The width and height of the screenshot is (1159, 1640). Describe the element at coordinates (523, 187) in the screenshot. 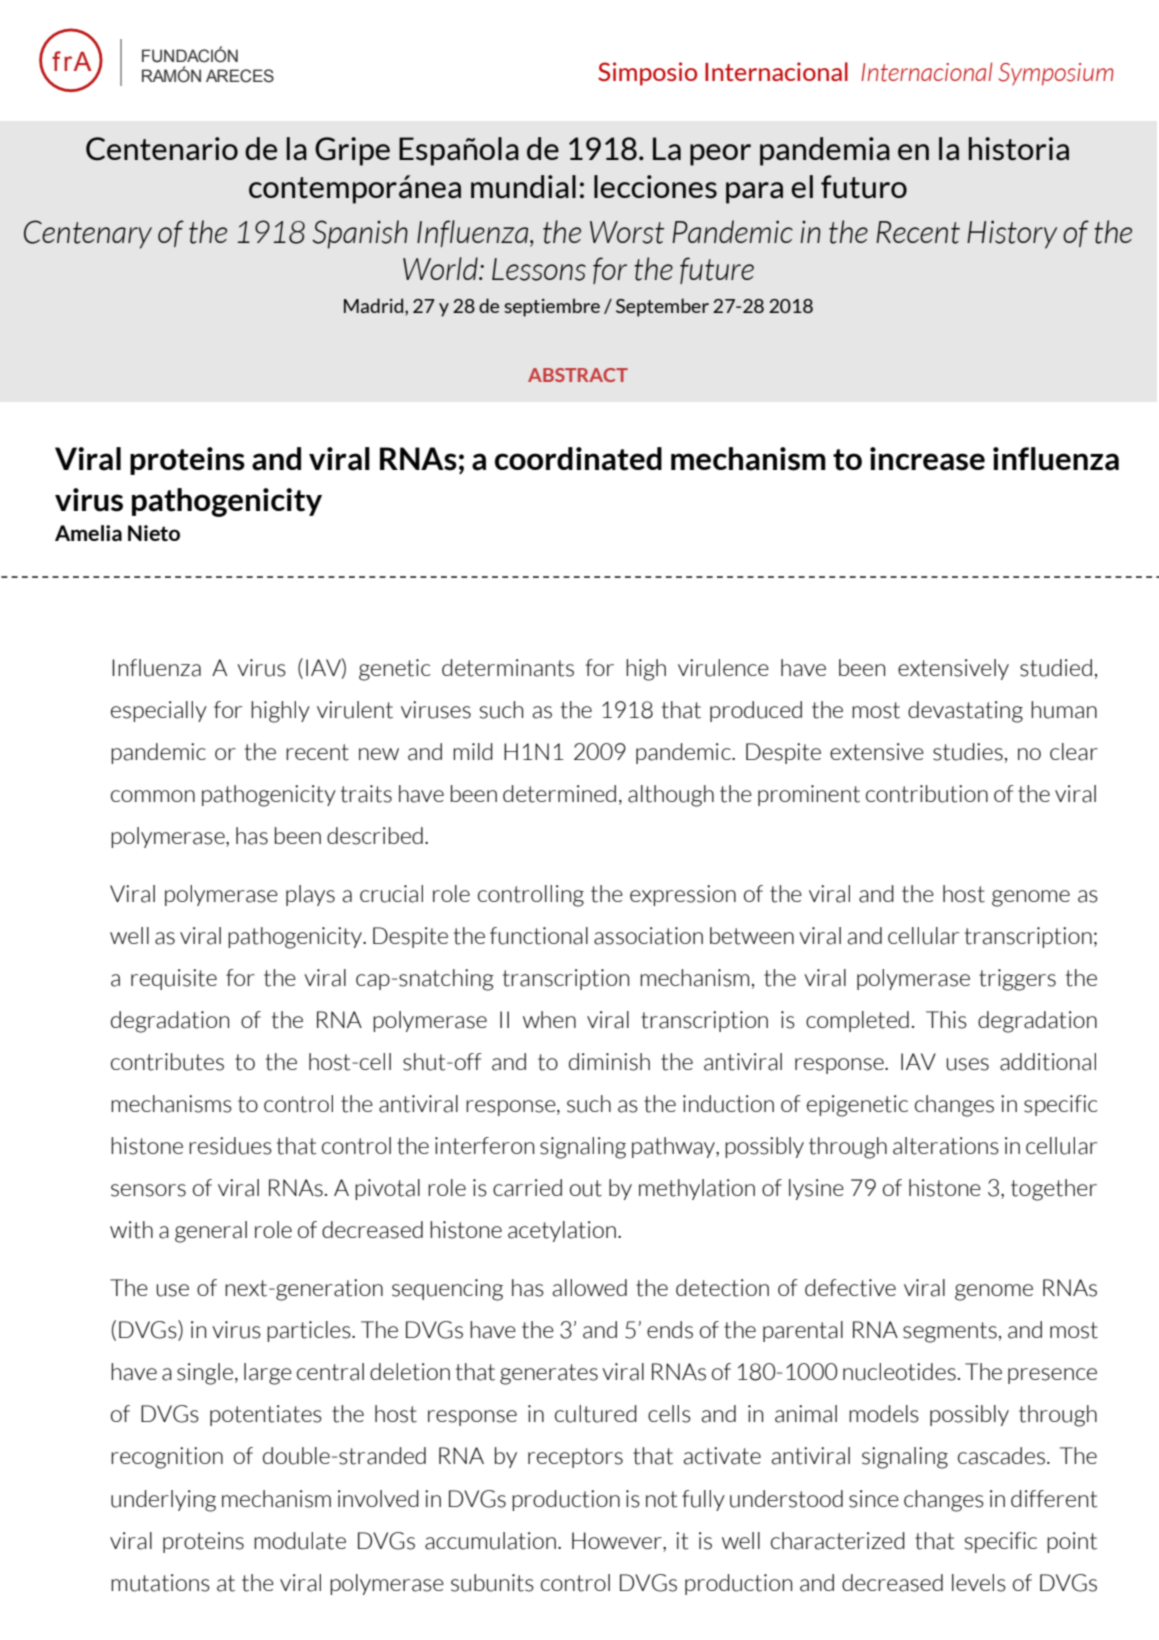

I see `mundial` at that location.
